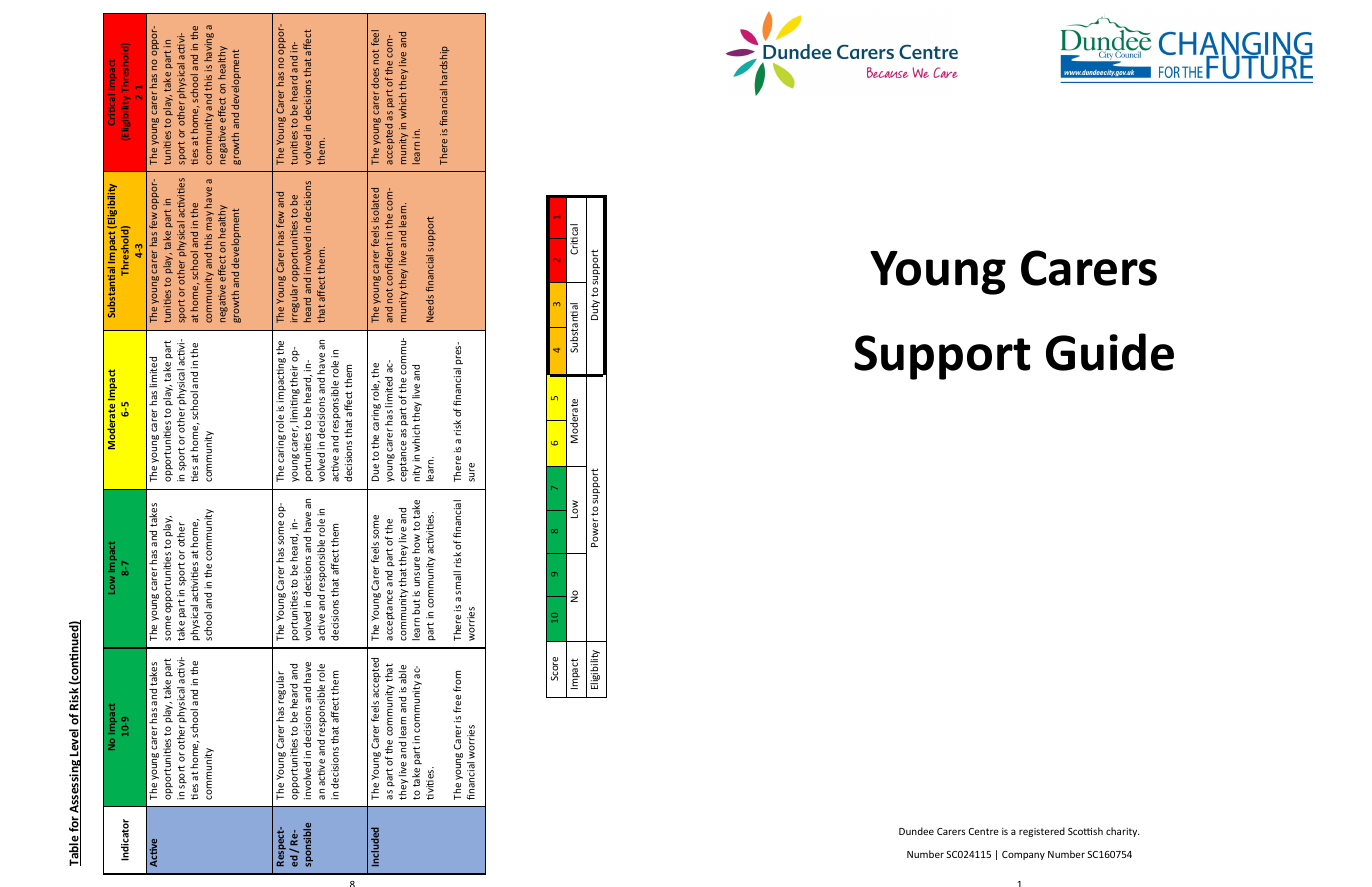 The height and width of the page is (887, 1372). I want to click on Guide, so click(1110, 352).
